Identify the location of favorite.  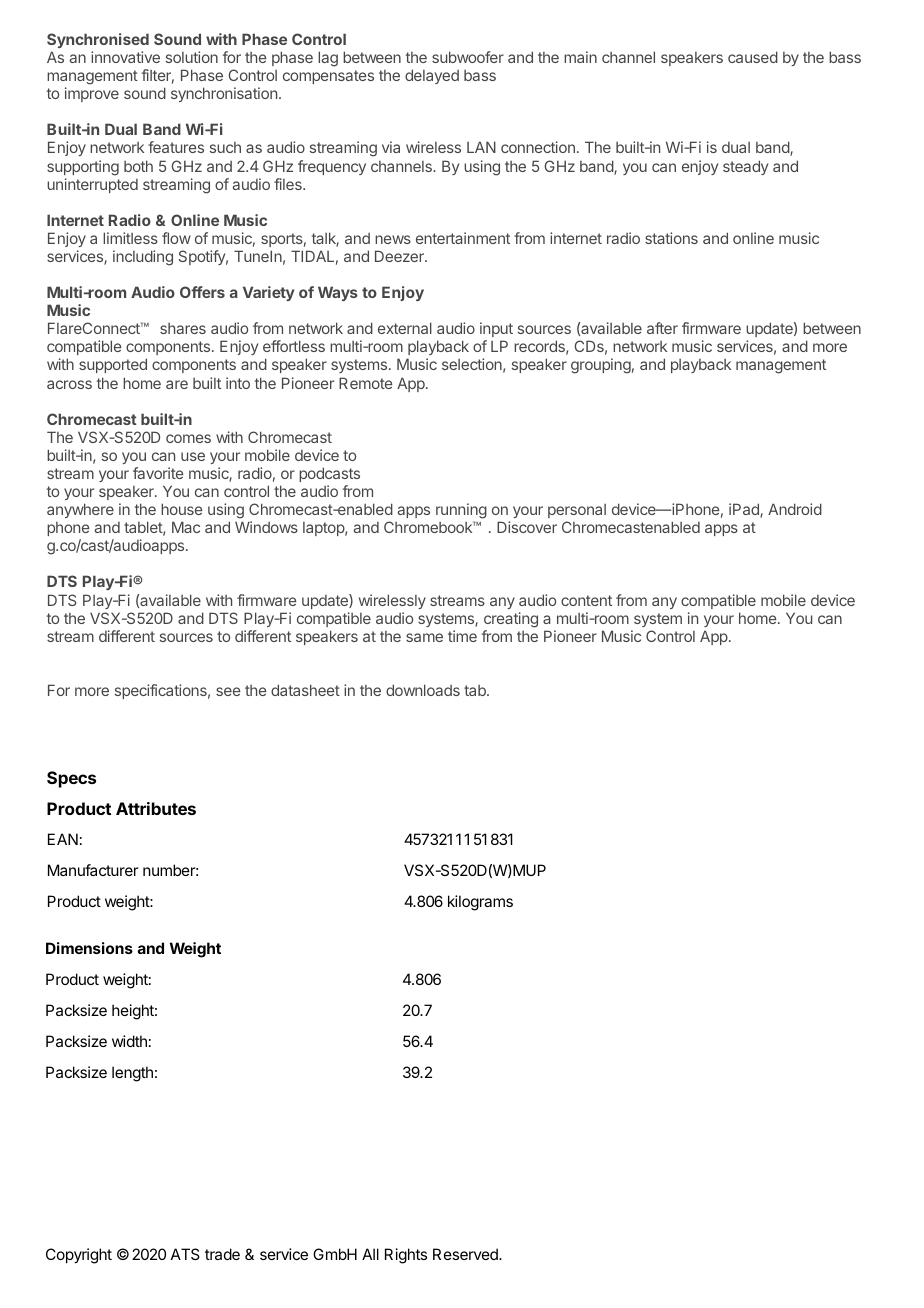
(158, 473).
